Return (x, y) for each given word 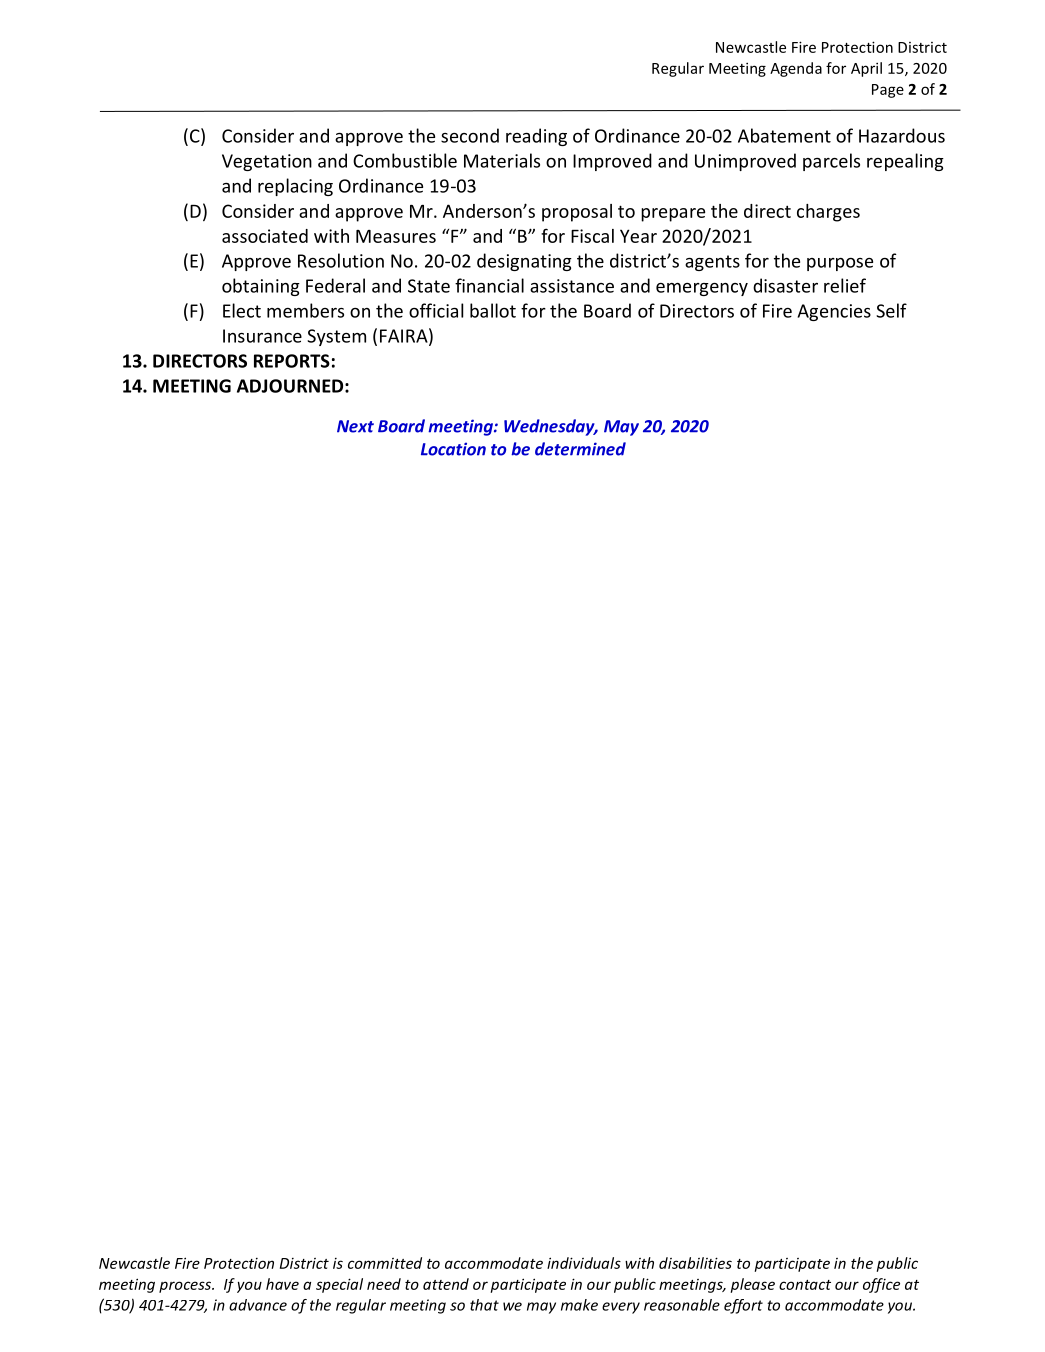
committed (385, 1263)
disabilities (695, 1263)
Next (355, 426)
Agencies (834, 312)
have (282, 1284)
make (579, 1305)
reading (536, 137)
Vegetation (267, 162)
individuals (584, 1263)
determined (580, 449)
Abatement (784, 135)
